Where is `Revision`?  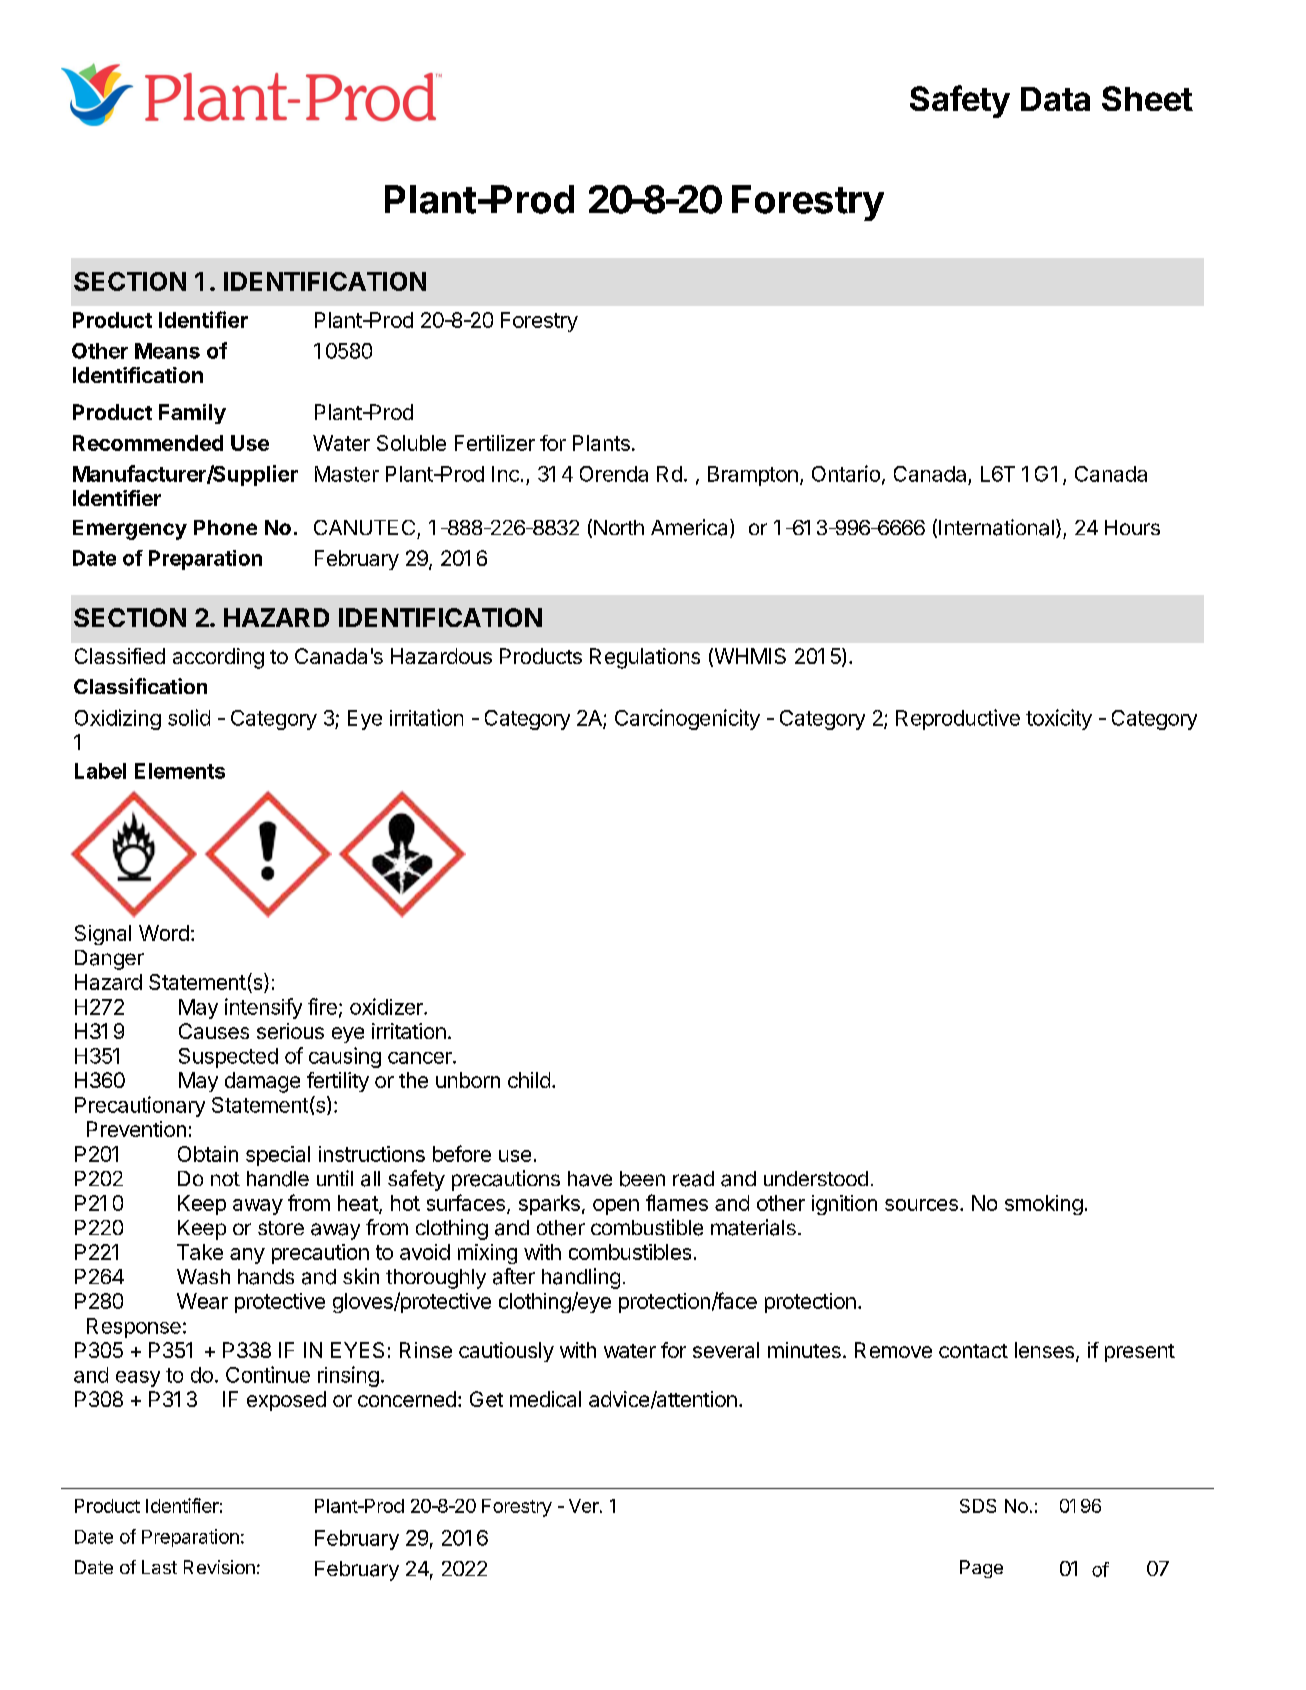
Revision is located at coordinates (219, 1567).
